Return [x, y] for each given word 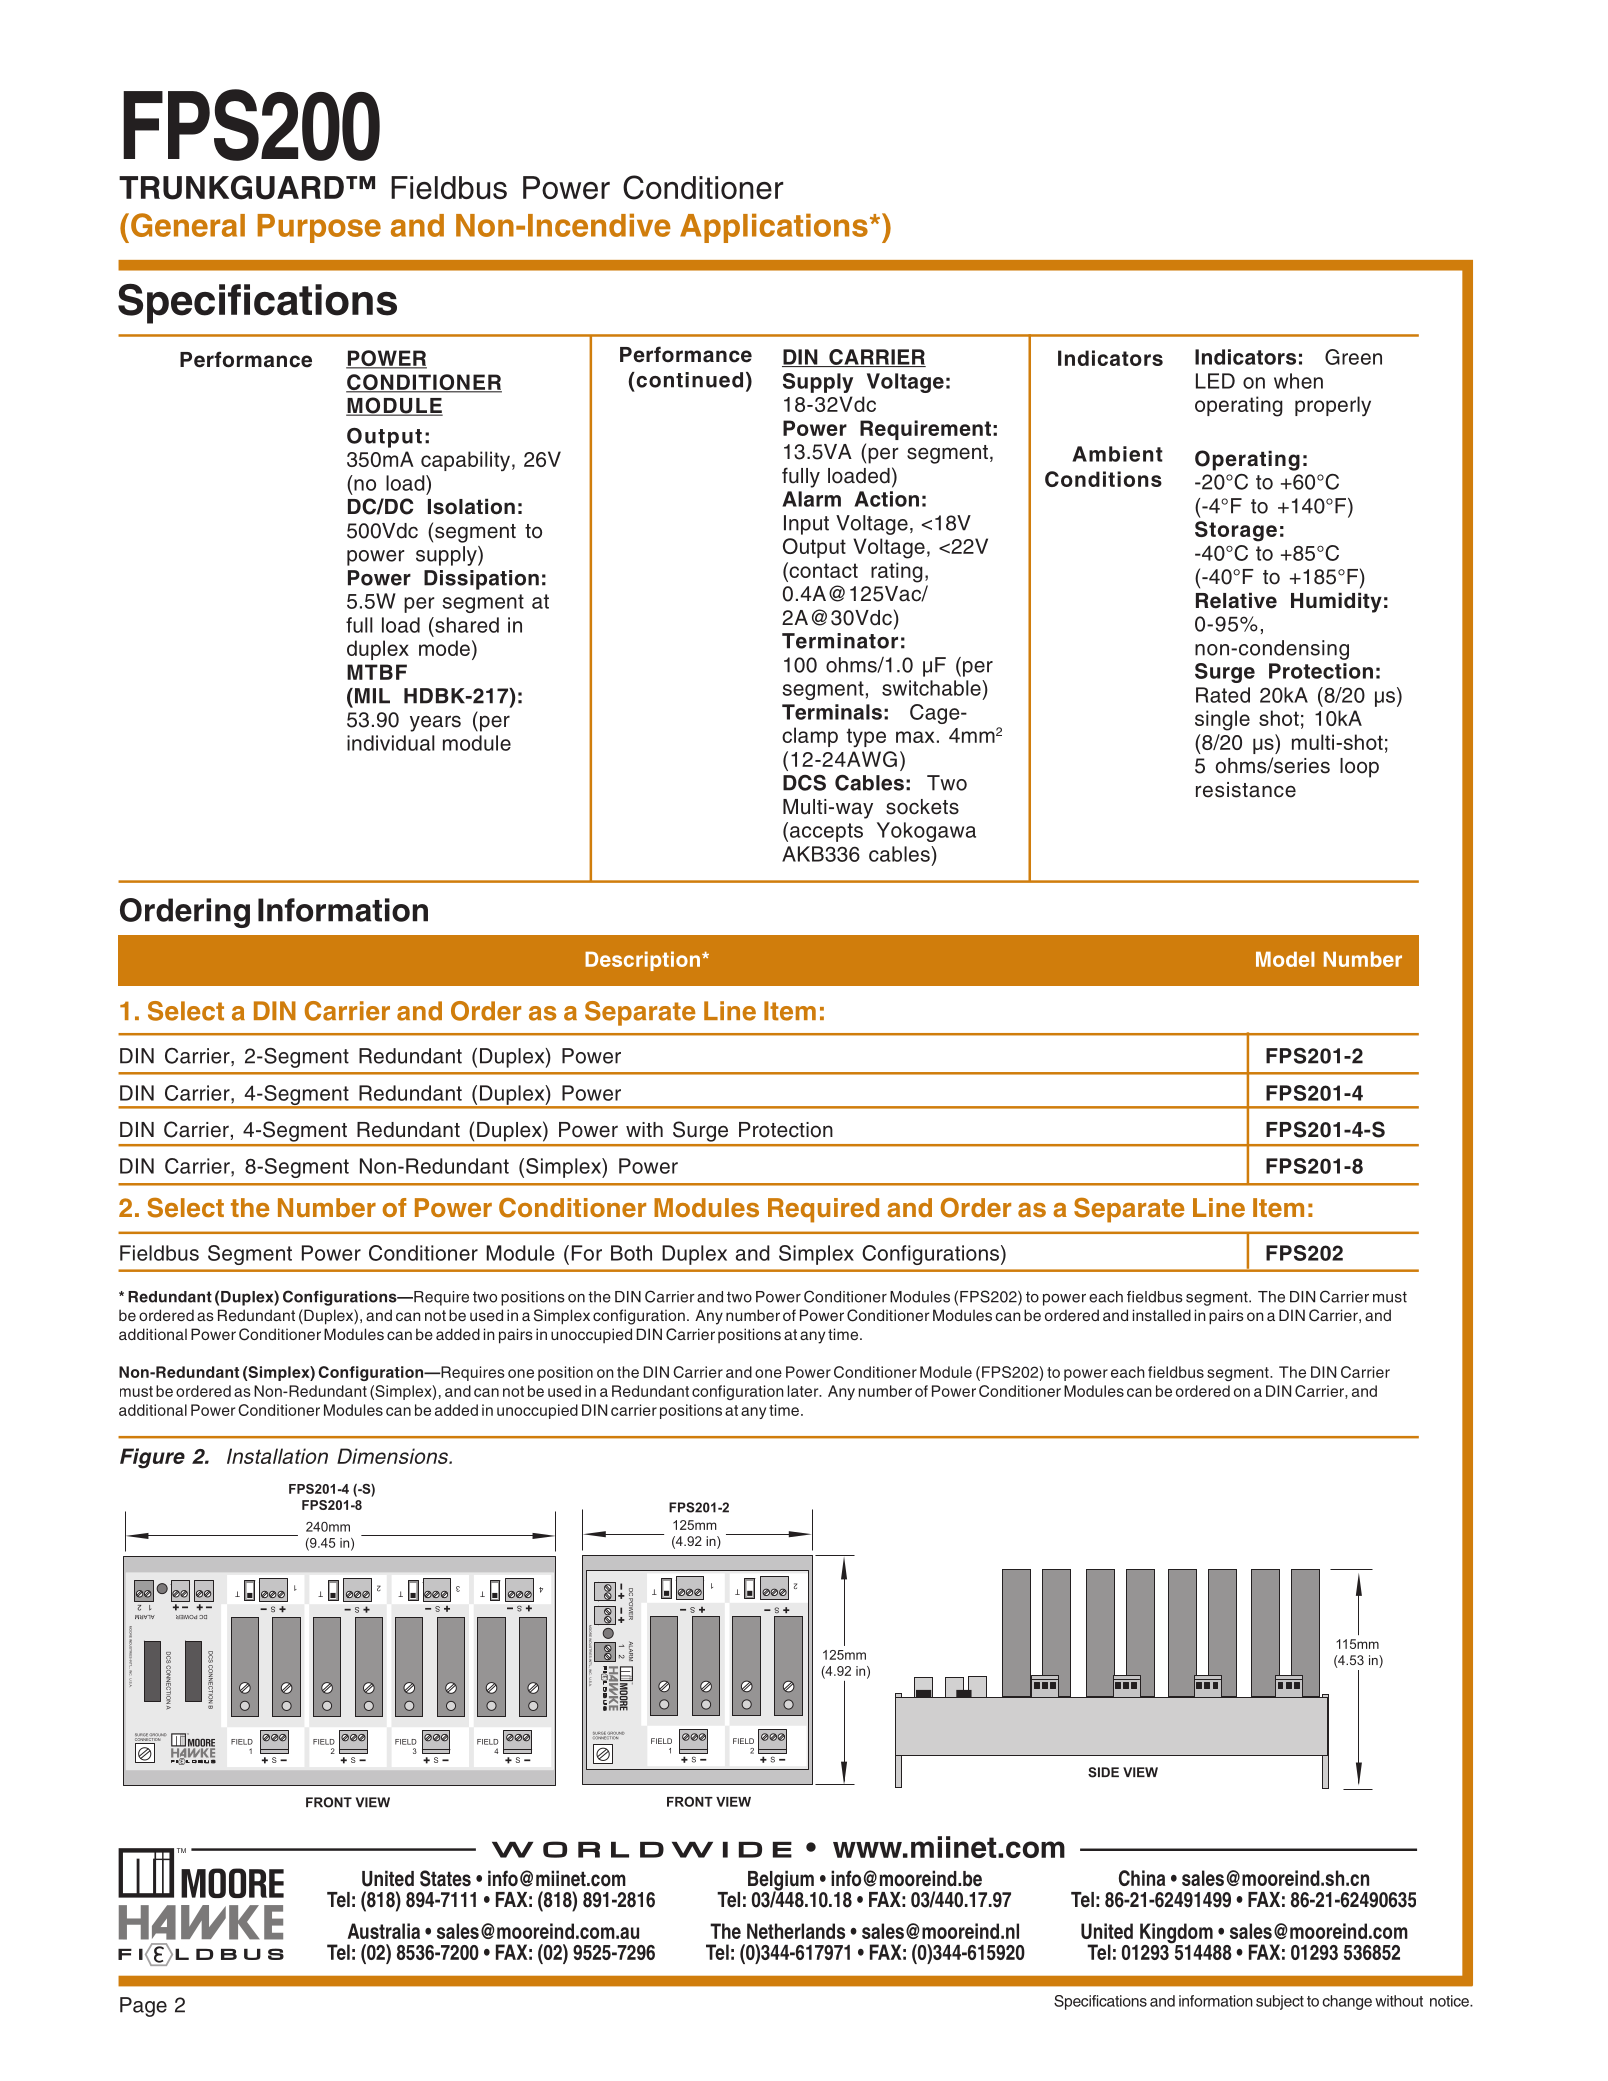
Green [1353, 357]
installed [1162, 1315]
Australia [383, 1931]
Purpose [319, 228]
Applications [774, 228]
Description [642, 961]
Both [631, 1253]
